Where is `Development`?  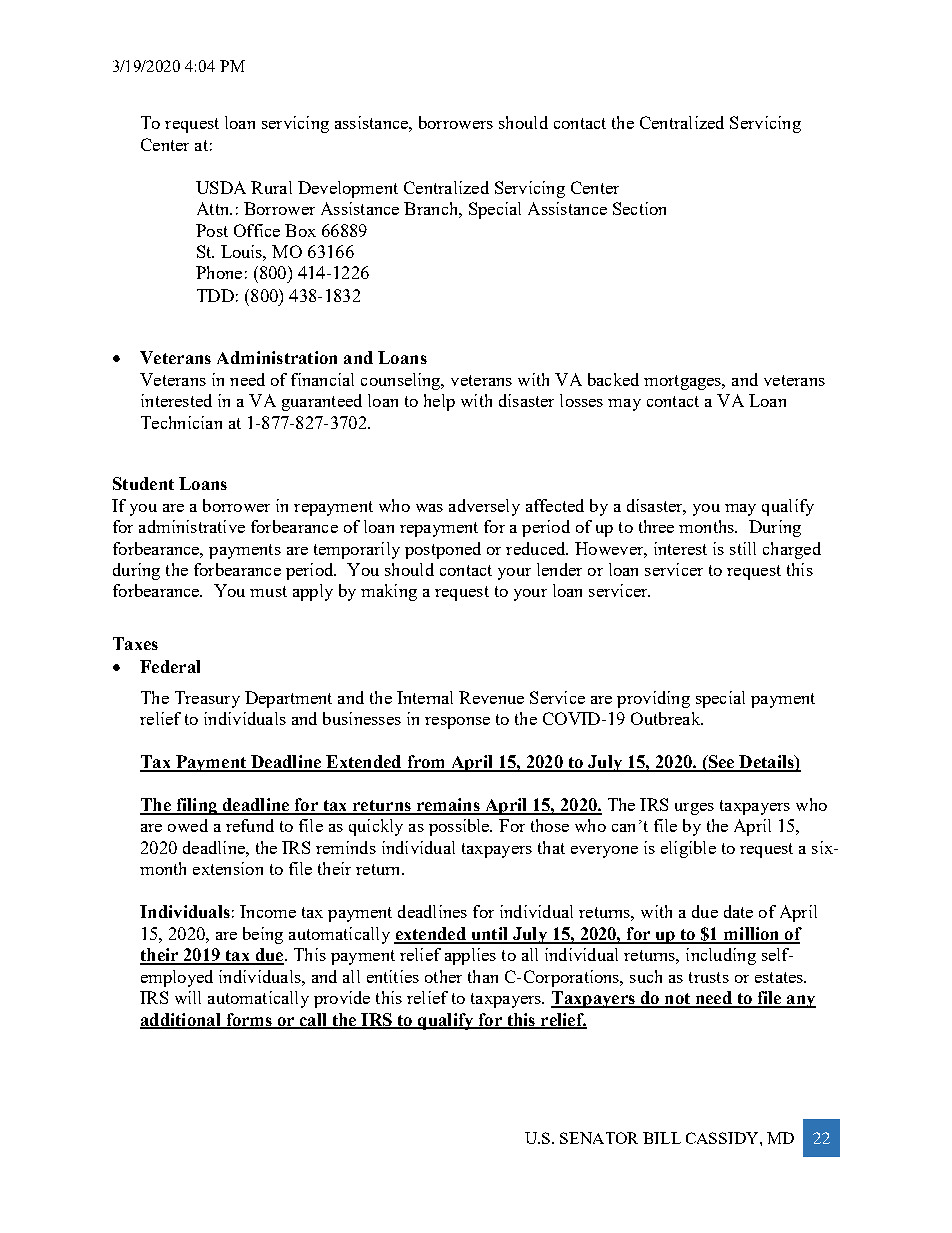
Development is located at coordinates (348, 189).
